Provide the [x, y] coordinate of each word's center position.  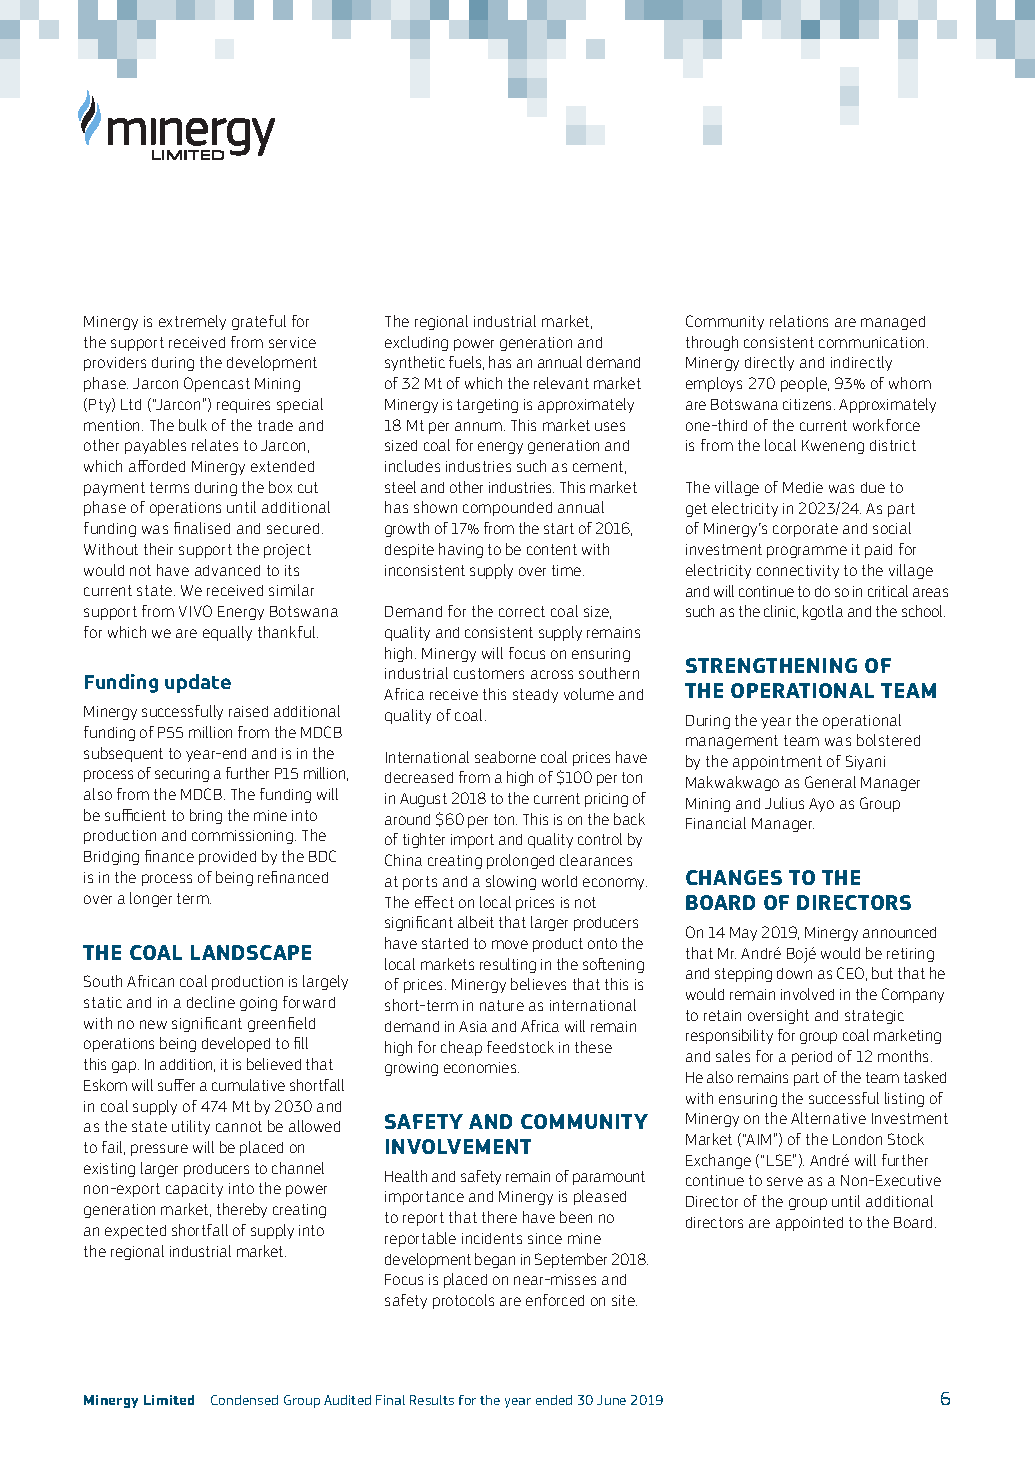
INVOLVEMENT [458, 1146]
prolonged [520, 861]
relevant [561, 383]
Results [432, 1400]
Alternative [828, 1118]
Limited [169, 1400]
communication [873, 342]
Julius [784, 803]
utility [191, 1127]
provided [227, 858]
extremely [192, 322]
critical [888, 591]
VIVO [195, 611]
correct [522, 611]
